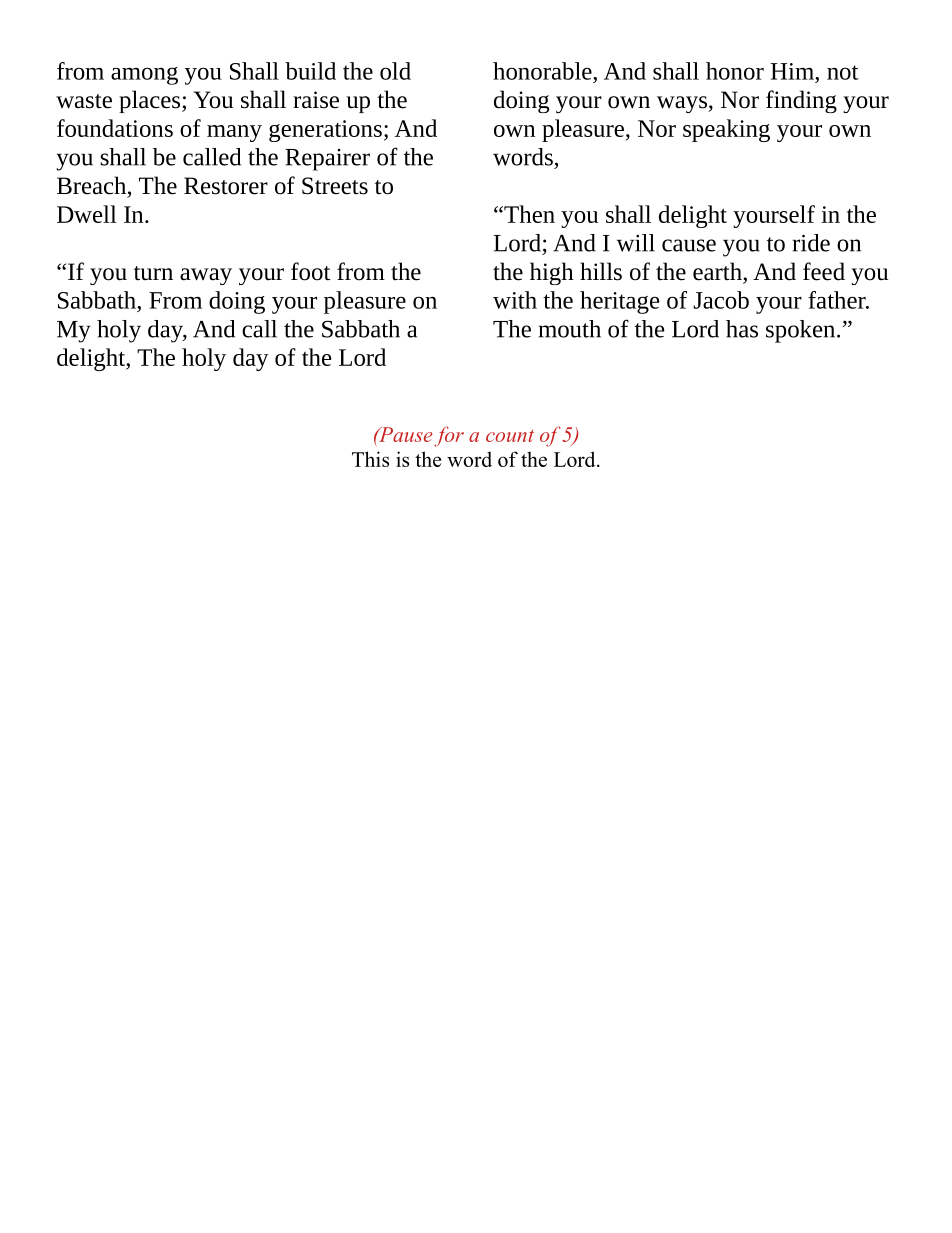  What do you see at coordinates (635, 243) in the page?
I see `will` at bounding box center [635, 243].
